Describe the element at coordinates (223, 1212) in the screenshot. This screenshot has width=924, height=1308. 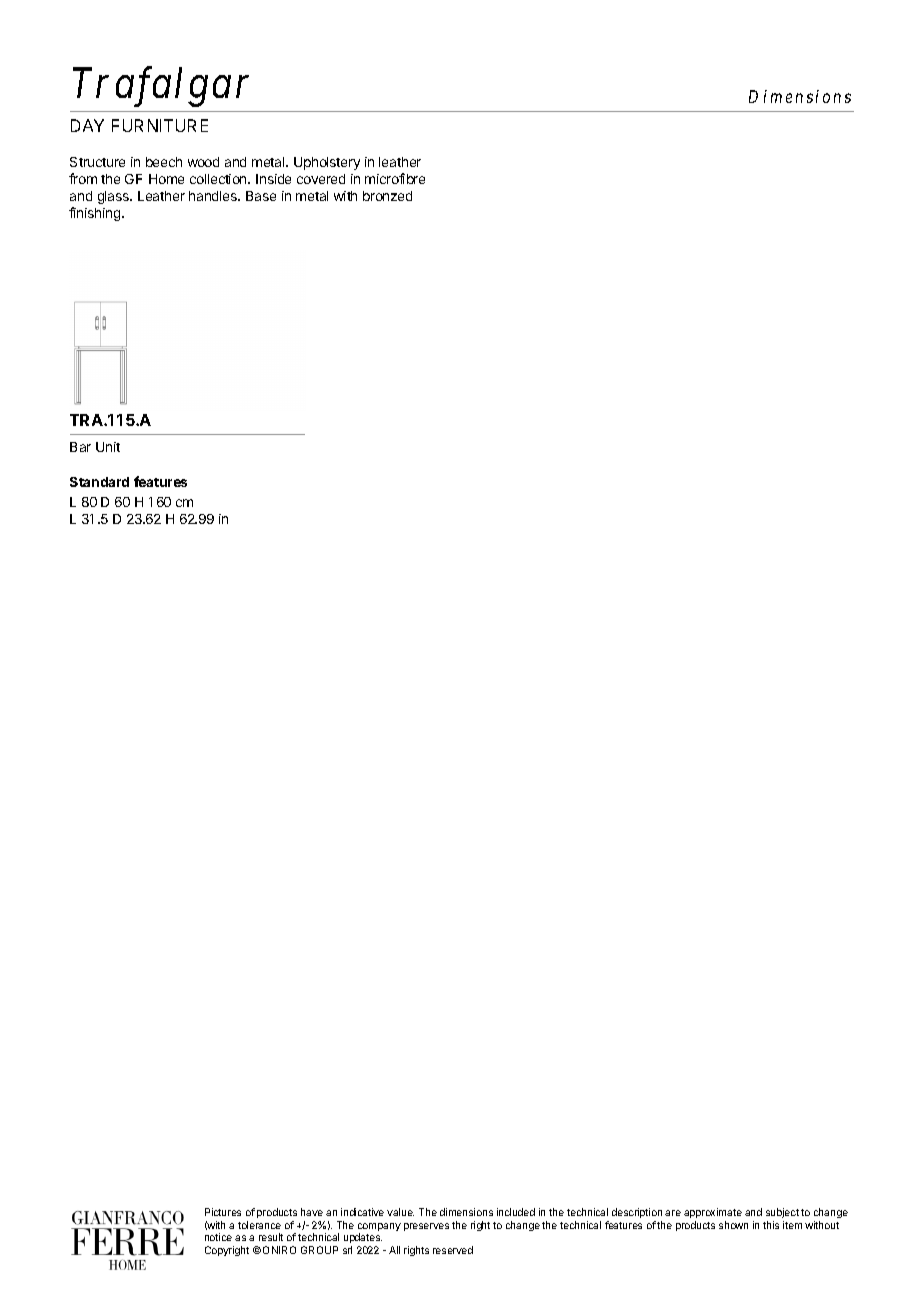
I see `Pictures` at that location.
